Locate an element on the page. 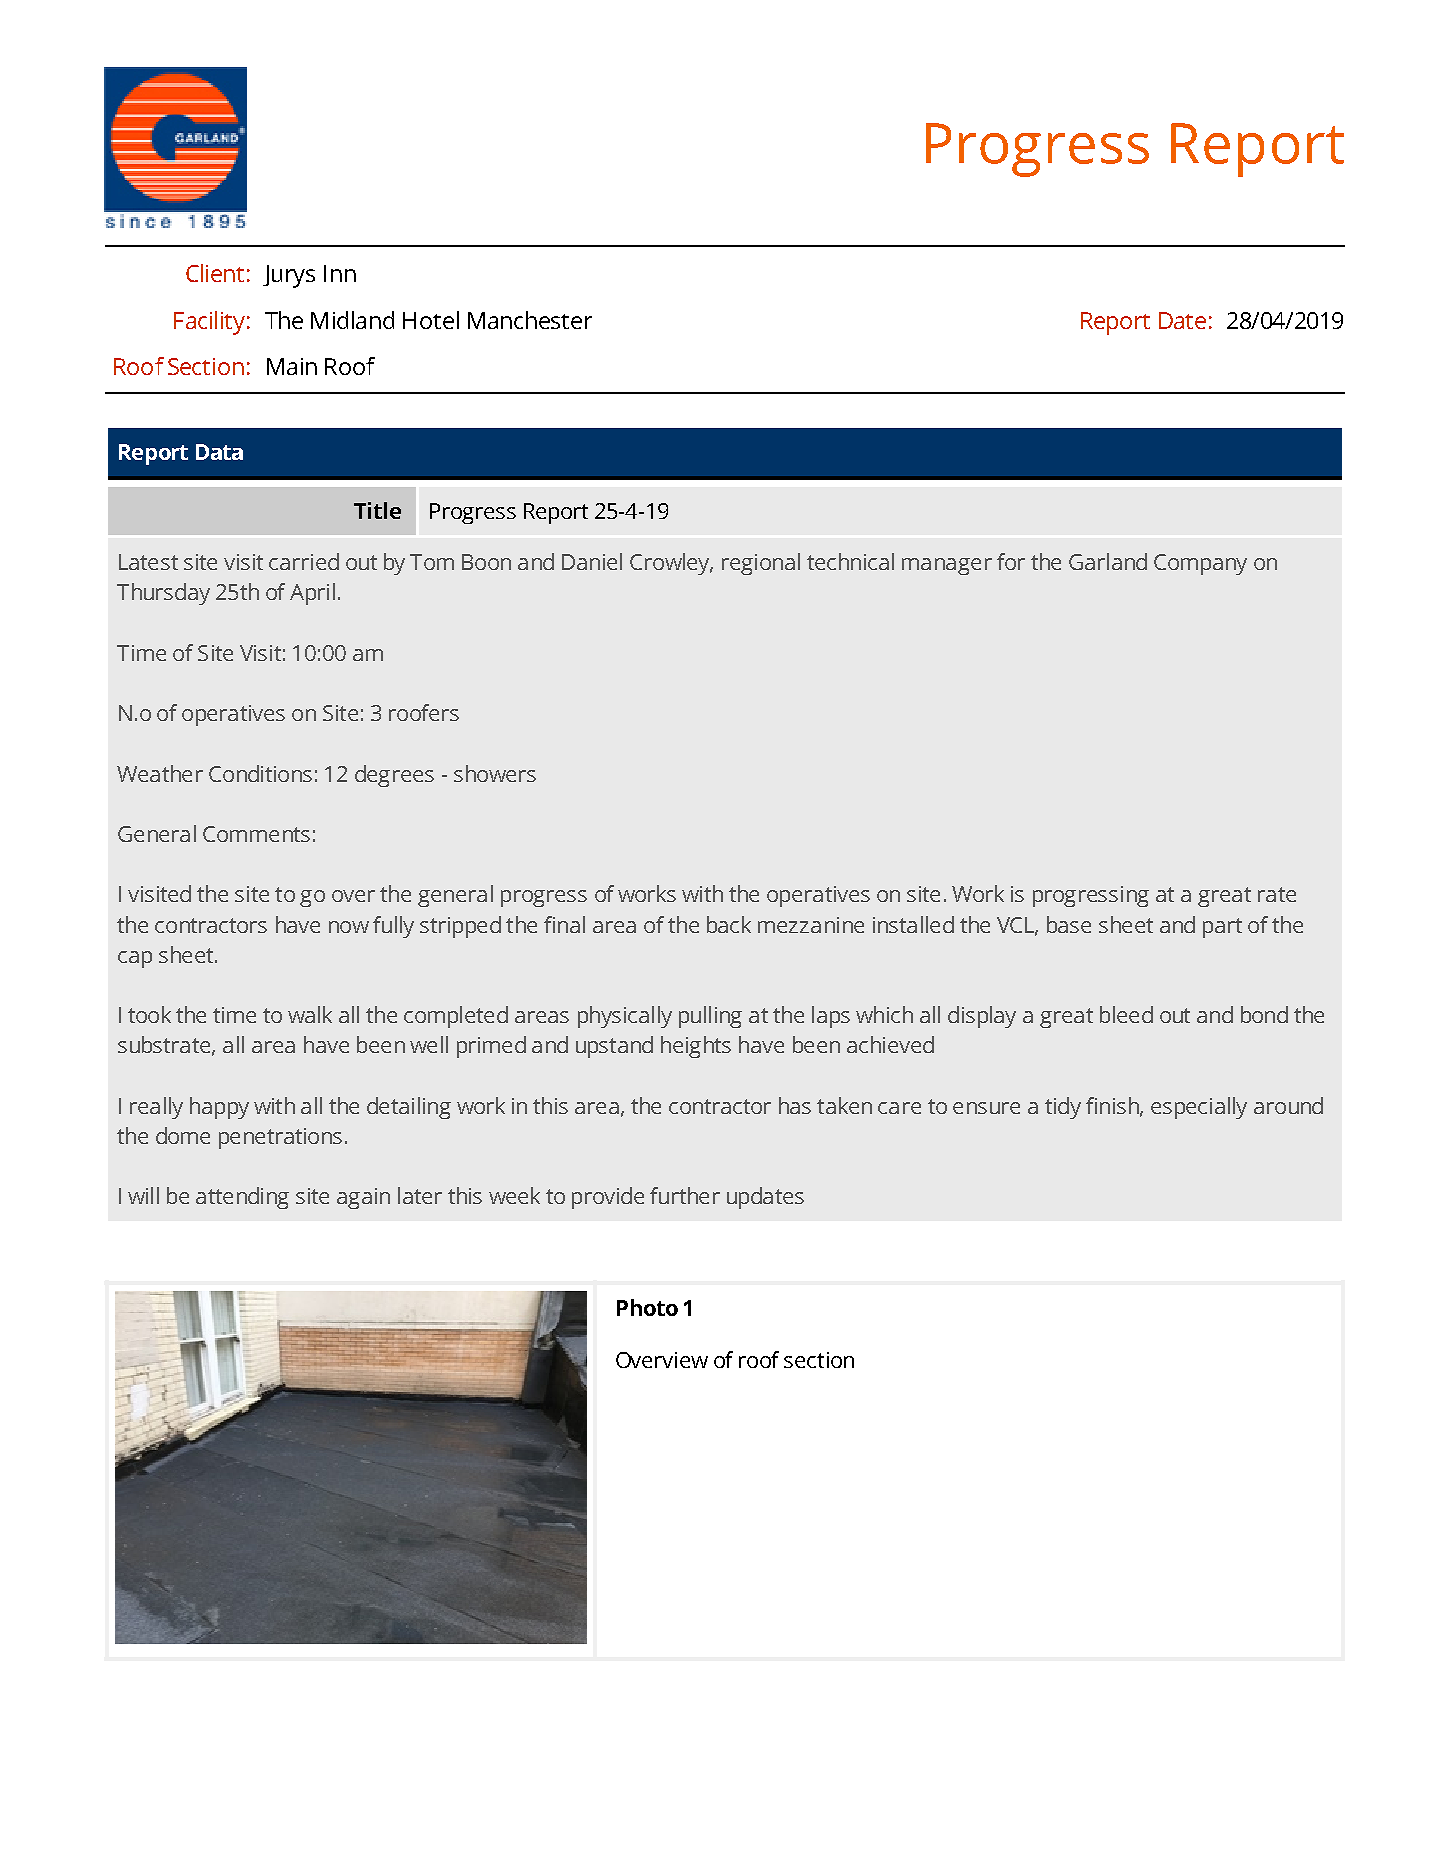 This page has width=1450, height=1876. walk is located at coordinates (310, 1014).
